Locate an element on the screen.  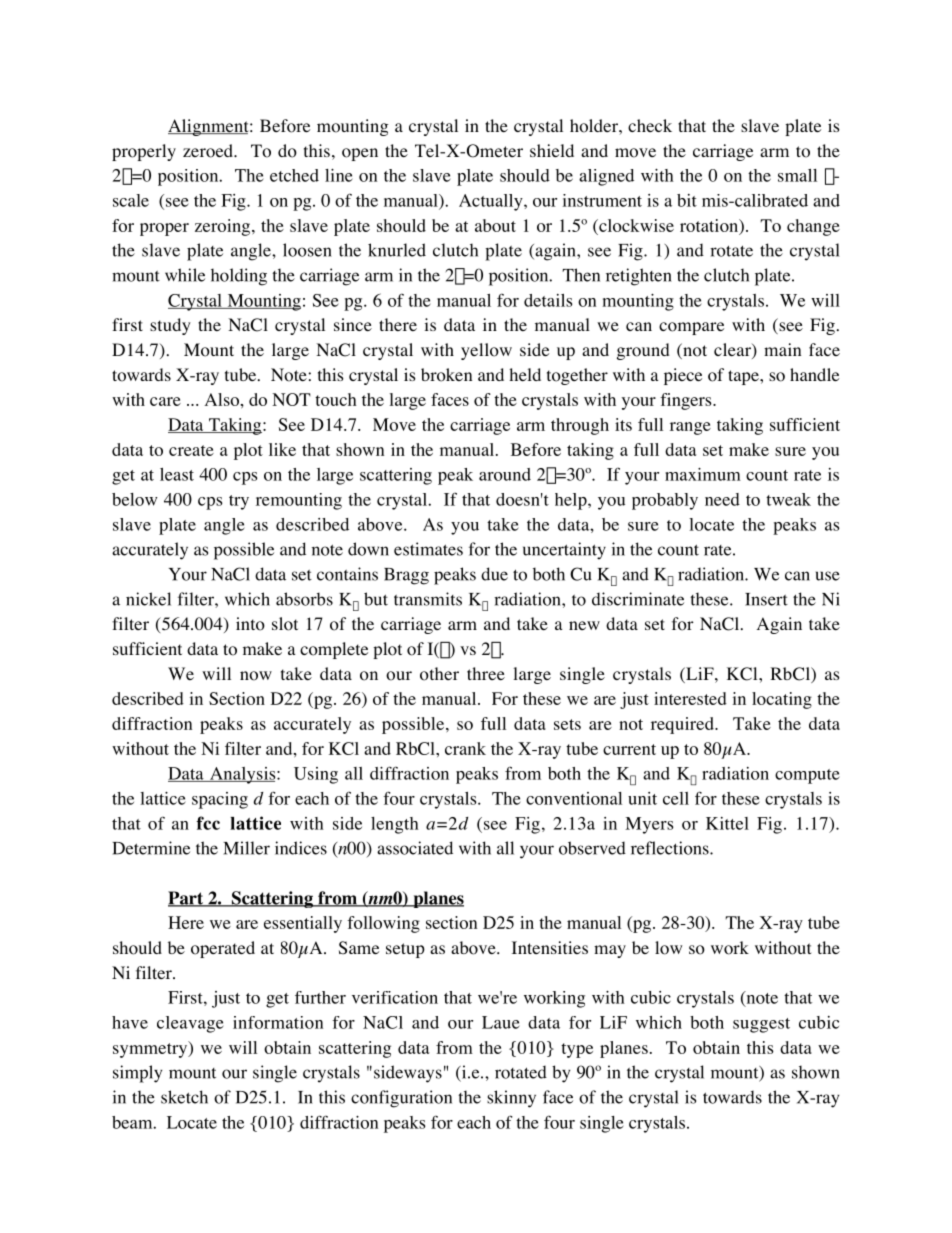
small is located at coordinates (797, 175).
